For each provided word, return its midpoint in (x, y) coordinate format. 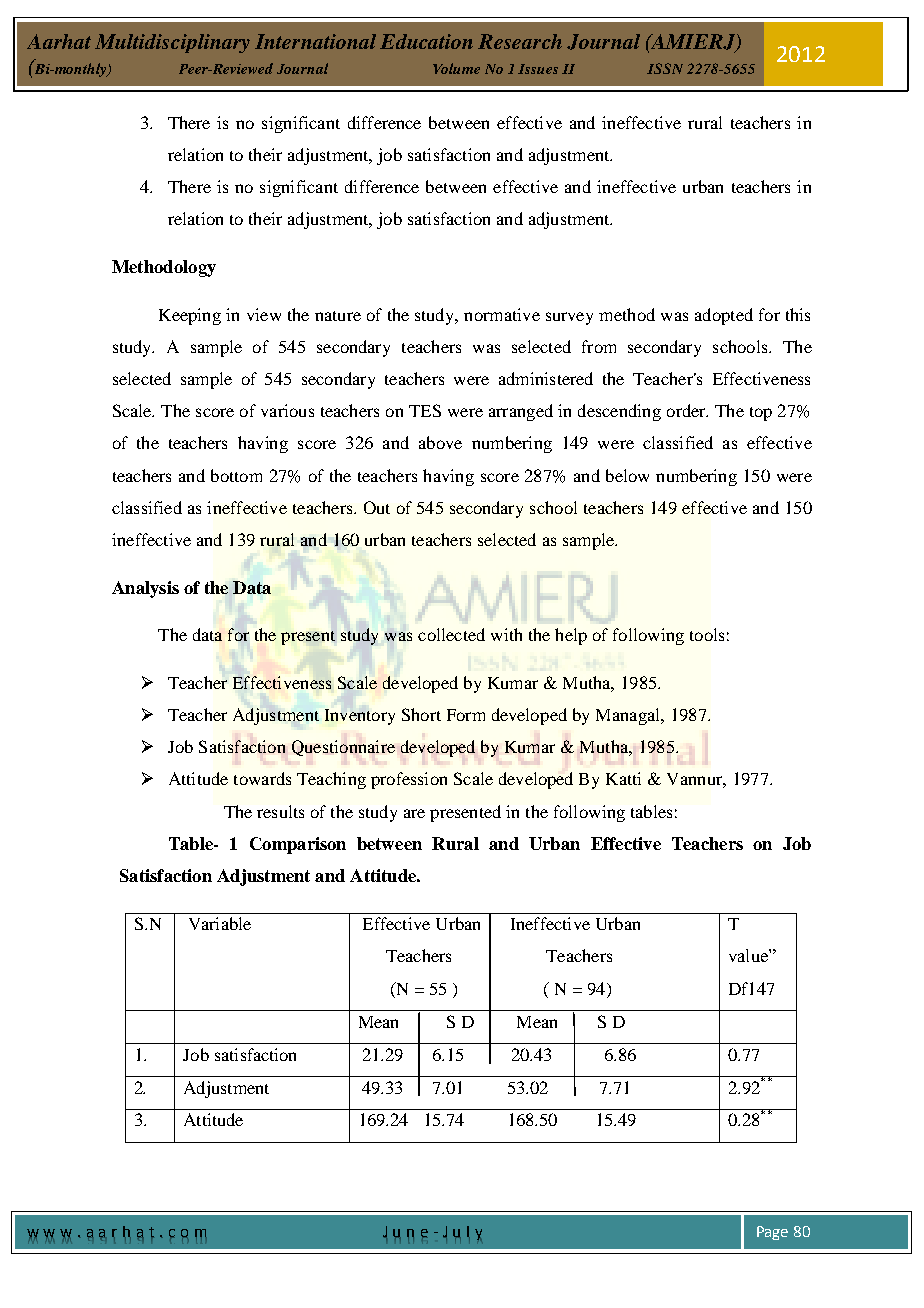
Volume (456, 68)
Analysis (145, 589)
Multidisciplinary (172, 43)
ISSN (665, 68)
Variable (220, 923)
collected (451, 634)
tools (707, 634)
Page (772, 1233)
